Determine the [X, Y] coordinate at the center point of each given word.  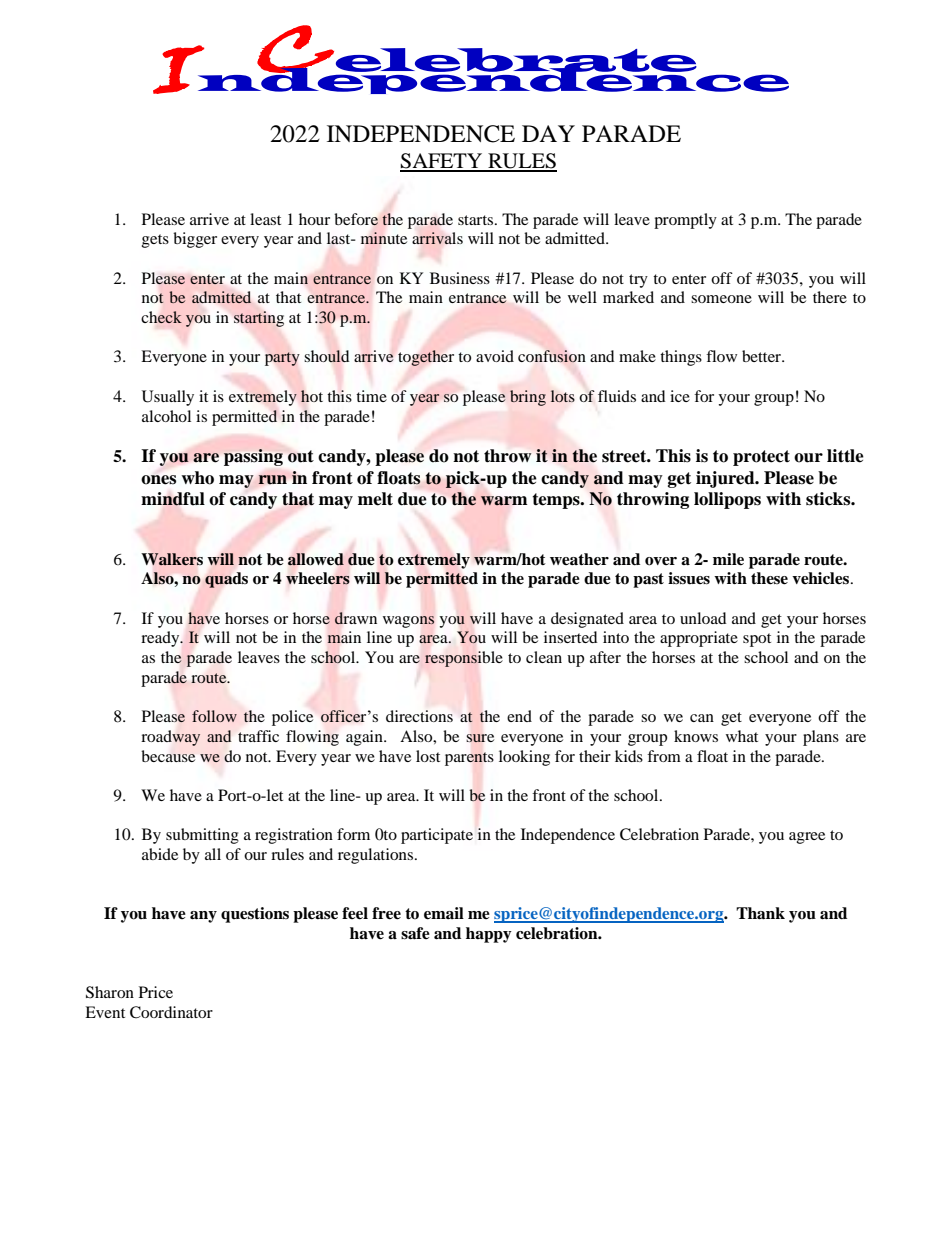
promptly [685, 221]
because [168, 756]
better [763, 356]
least [265, 219]
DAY [548, 133]
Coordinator [171, 1012]
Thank [760, 913]
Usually [168, 398]
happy [489, 935]
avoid [495, 356]
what [742, 736]
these [769, 578]
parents [469, 759]
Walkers [172, 559]
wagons [409, 622]
